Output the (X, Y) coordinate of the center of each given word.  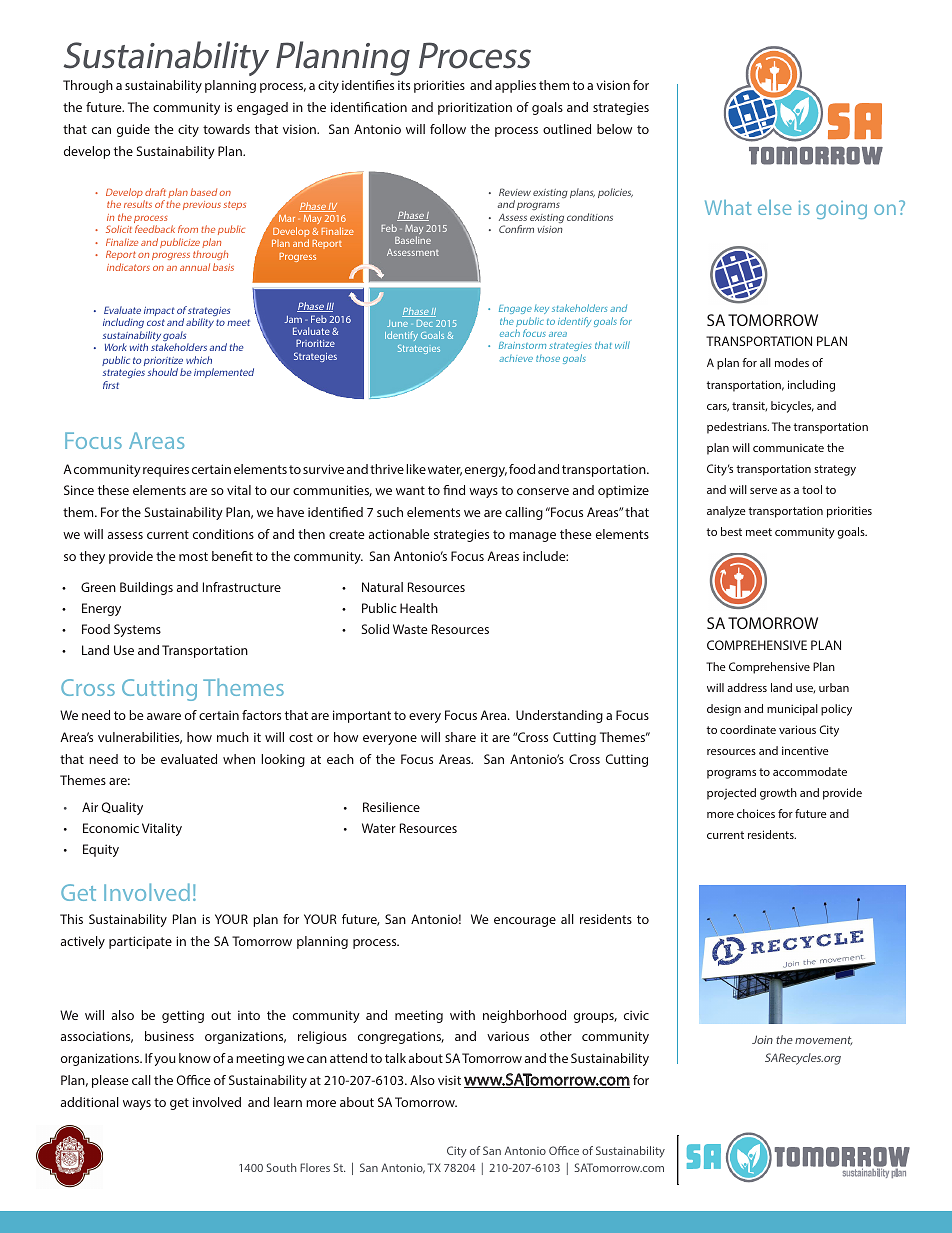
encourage (525, 922)
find (454, 490)
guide (133, 130)
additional (90, 1102)
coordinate (748, 729)
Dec (425, 323)
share (460, 737)
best (731, 531)
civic (636, 1015)
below (614, 129)
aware (164, 716)
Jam (293, 319)
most (193, 556)
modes (792, 362)
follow (448, 129)
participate (140, 942)
